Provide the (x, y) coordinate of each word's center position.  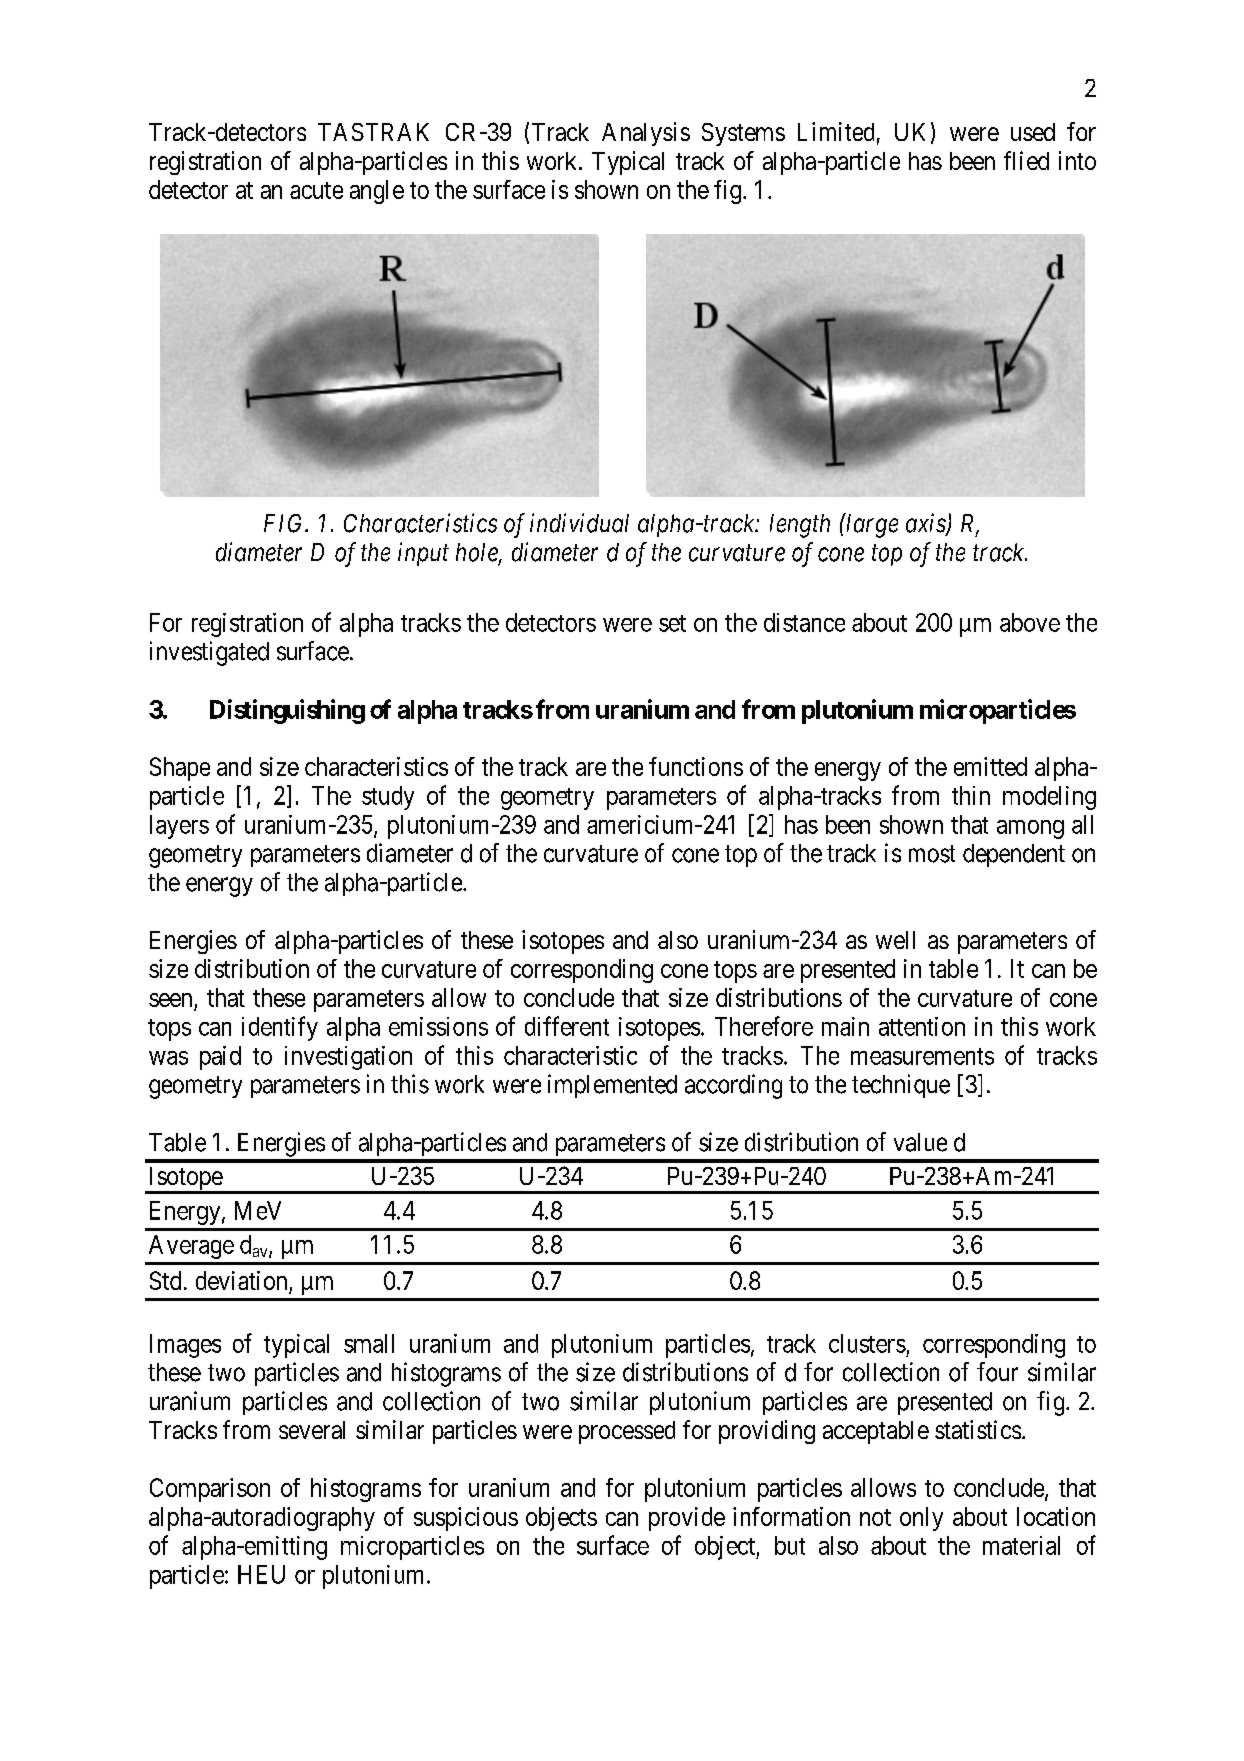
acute (316, 190)
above (1030, 622)
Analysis (646, 134)
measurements (922, 1056)
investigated (209, 653)
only (921, 1519)
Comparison (210, 1490)
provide (687, 1519)
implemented (612, 1086)
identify (280, 1028)
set (672, 623)
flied (1026, 160)
